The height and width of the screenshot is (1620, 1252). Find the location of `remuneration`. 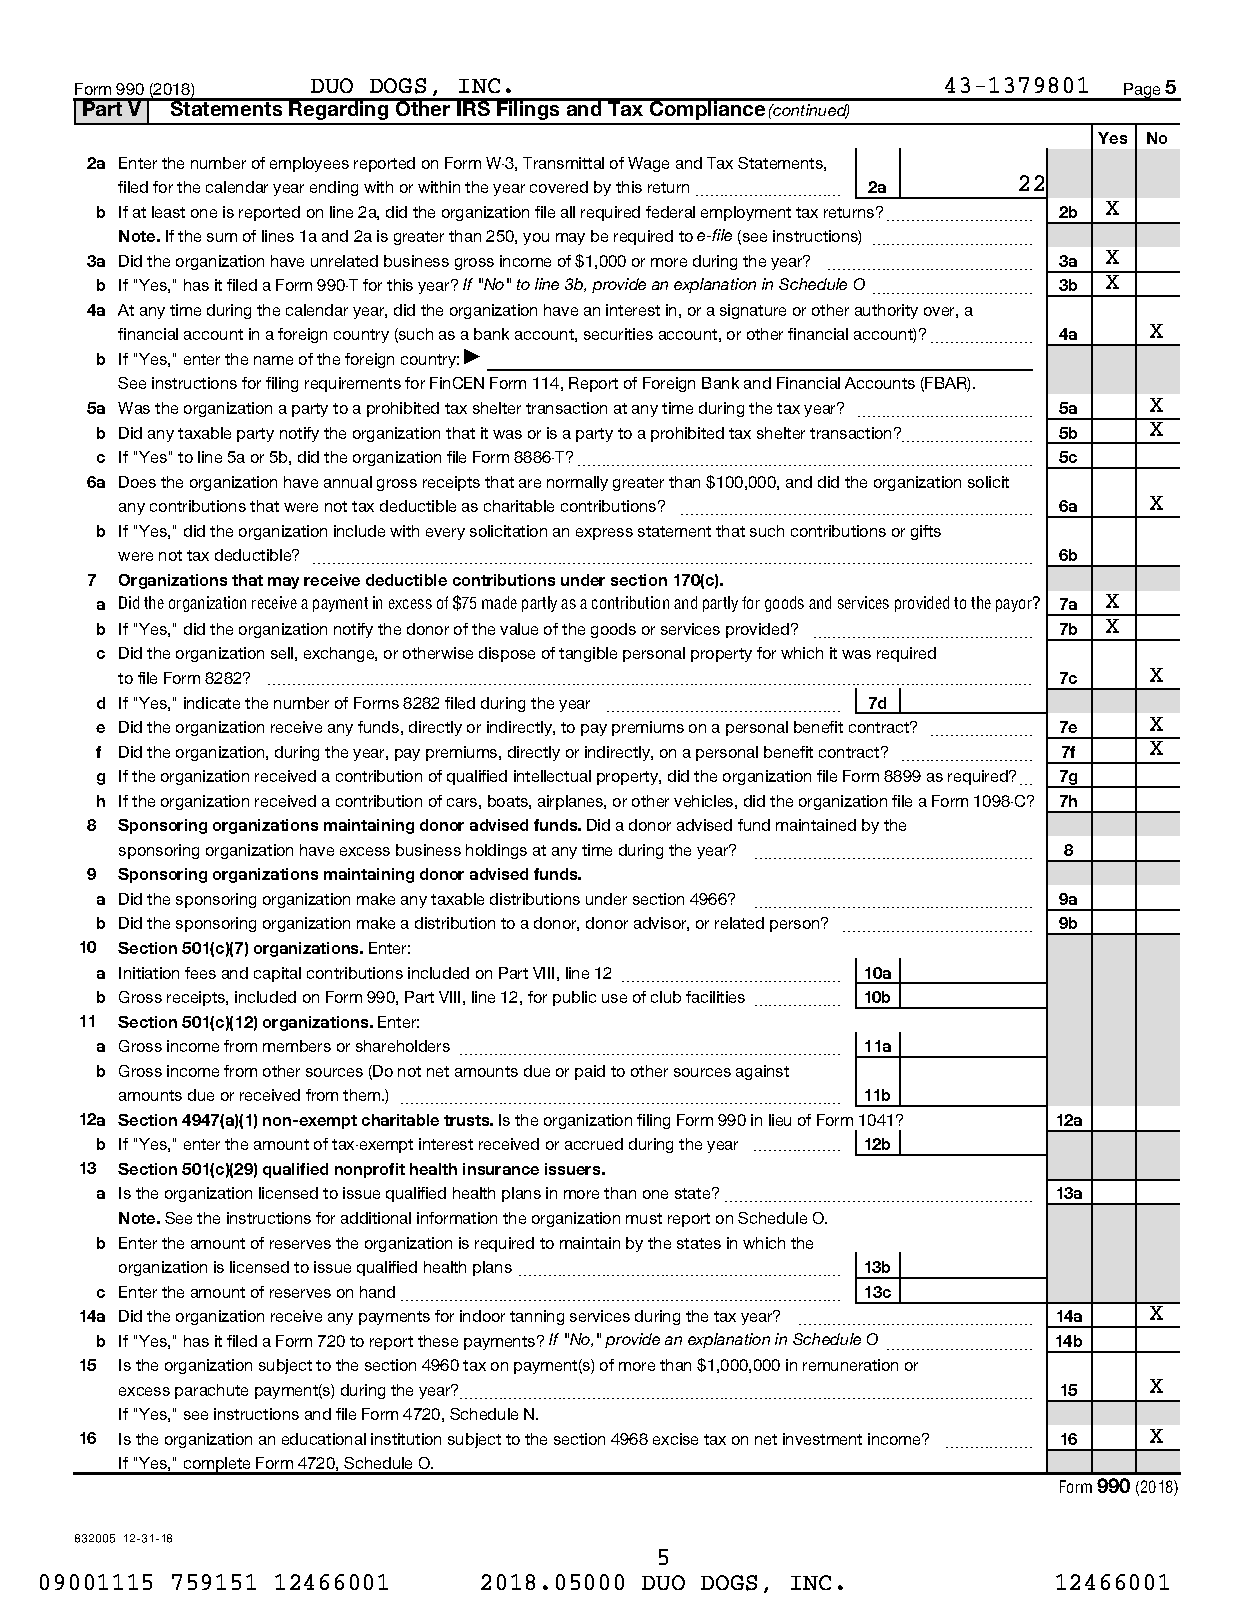

remuneration is located at coordinates (850, 1365).
